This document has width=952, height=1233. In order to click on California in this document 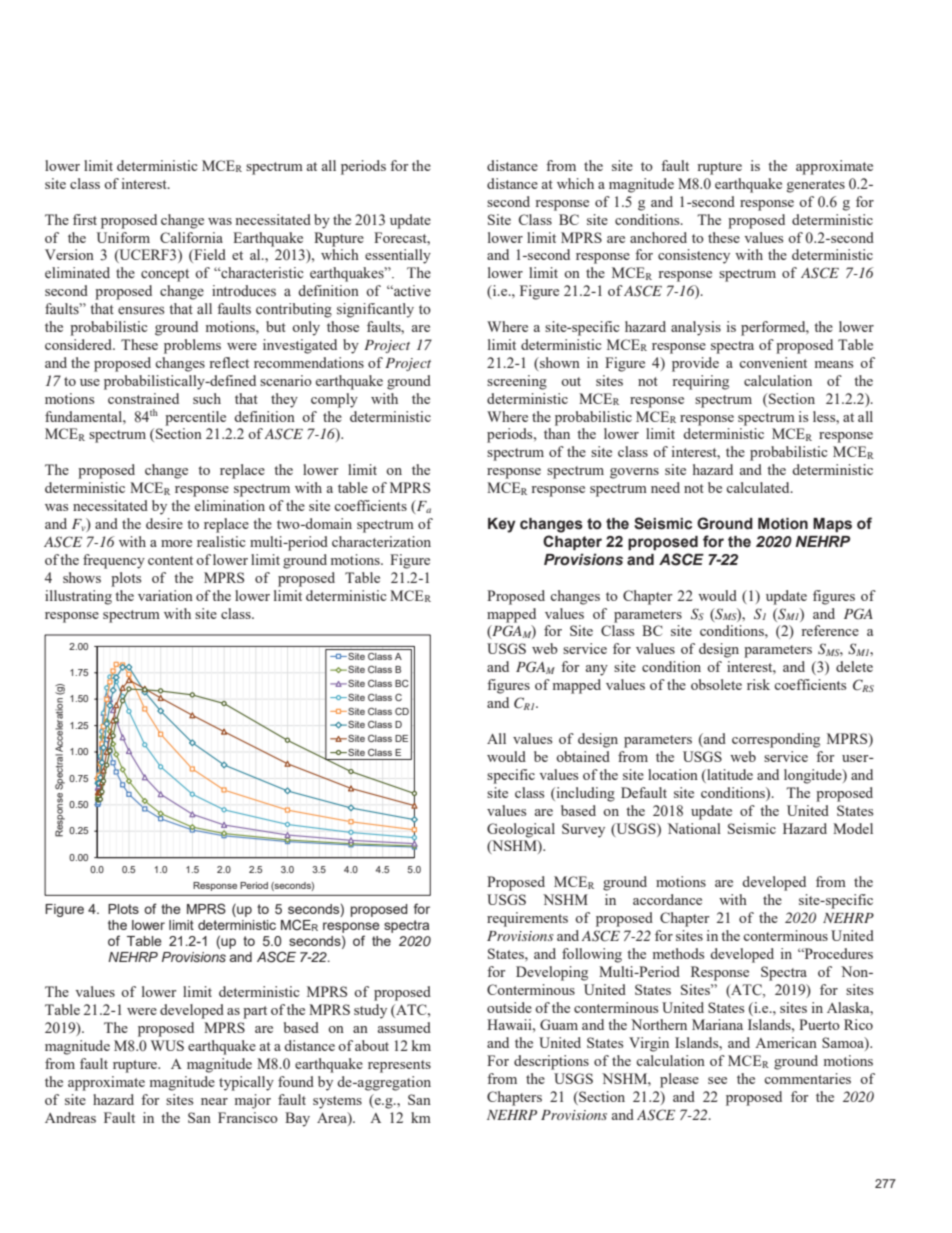, I will do `click(191, 237)`.
